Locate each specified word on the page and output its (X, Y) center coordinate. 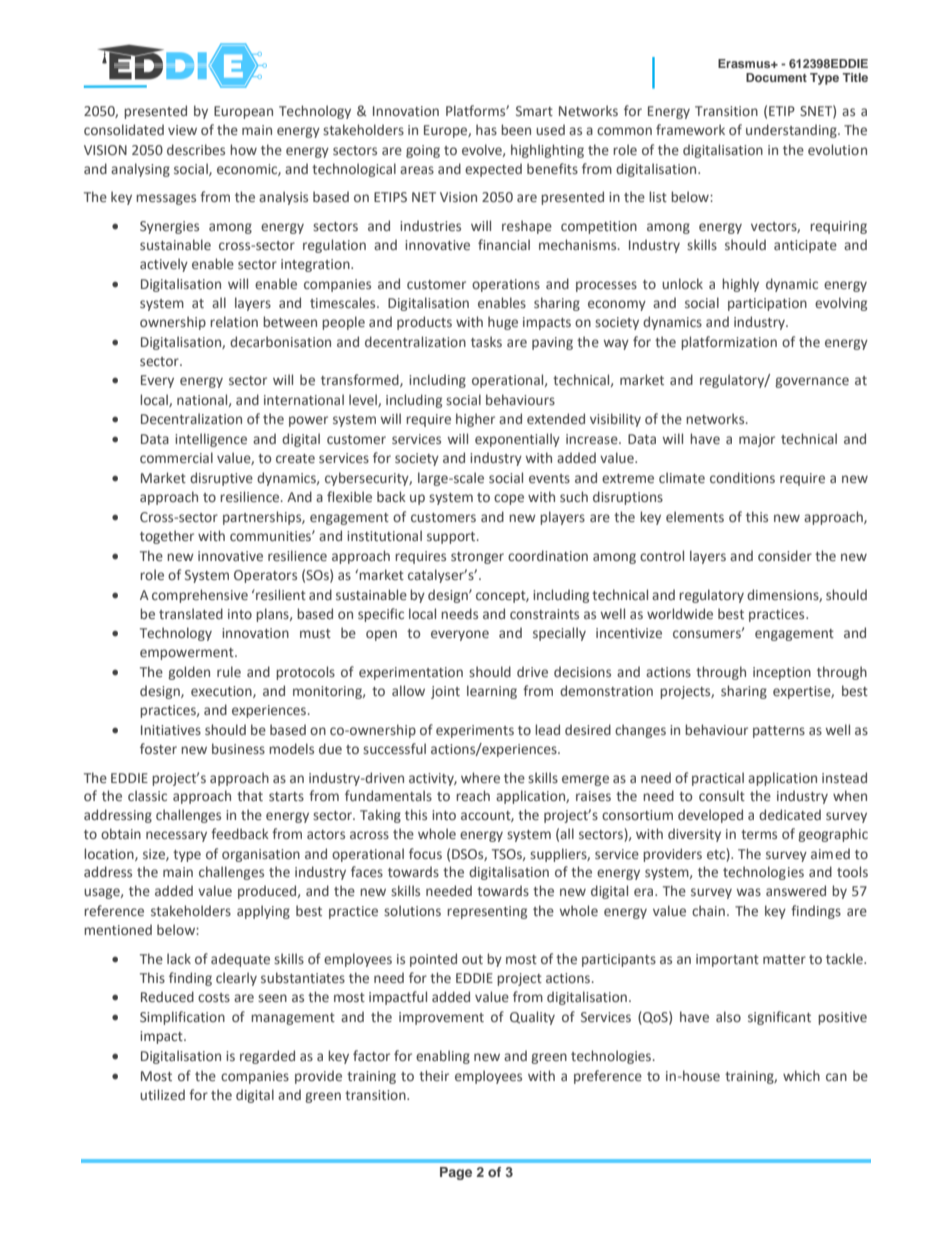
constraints (544, 614)
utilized (162, 1094)
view (182, 130)
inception (782, 673)
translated (191, 613)
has (486, 129)
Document (776, 77)
